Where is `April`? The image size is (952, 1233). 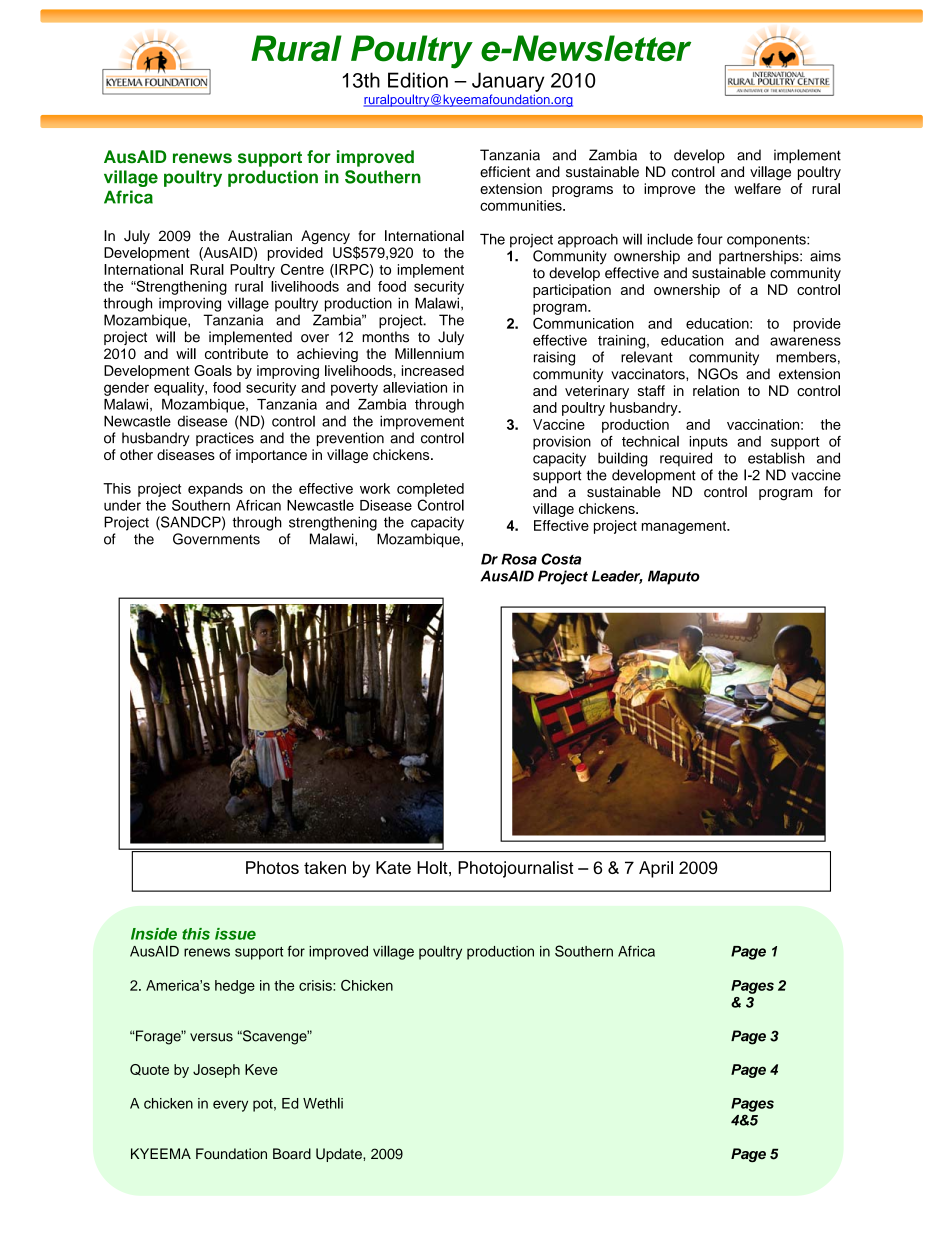
April is located at coordinates (656, 869).
